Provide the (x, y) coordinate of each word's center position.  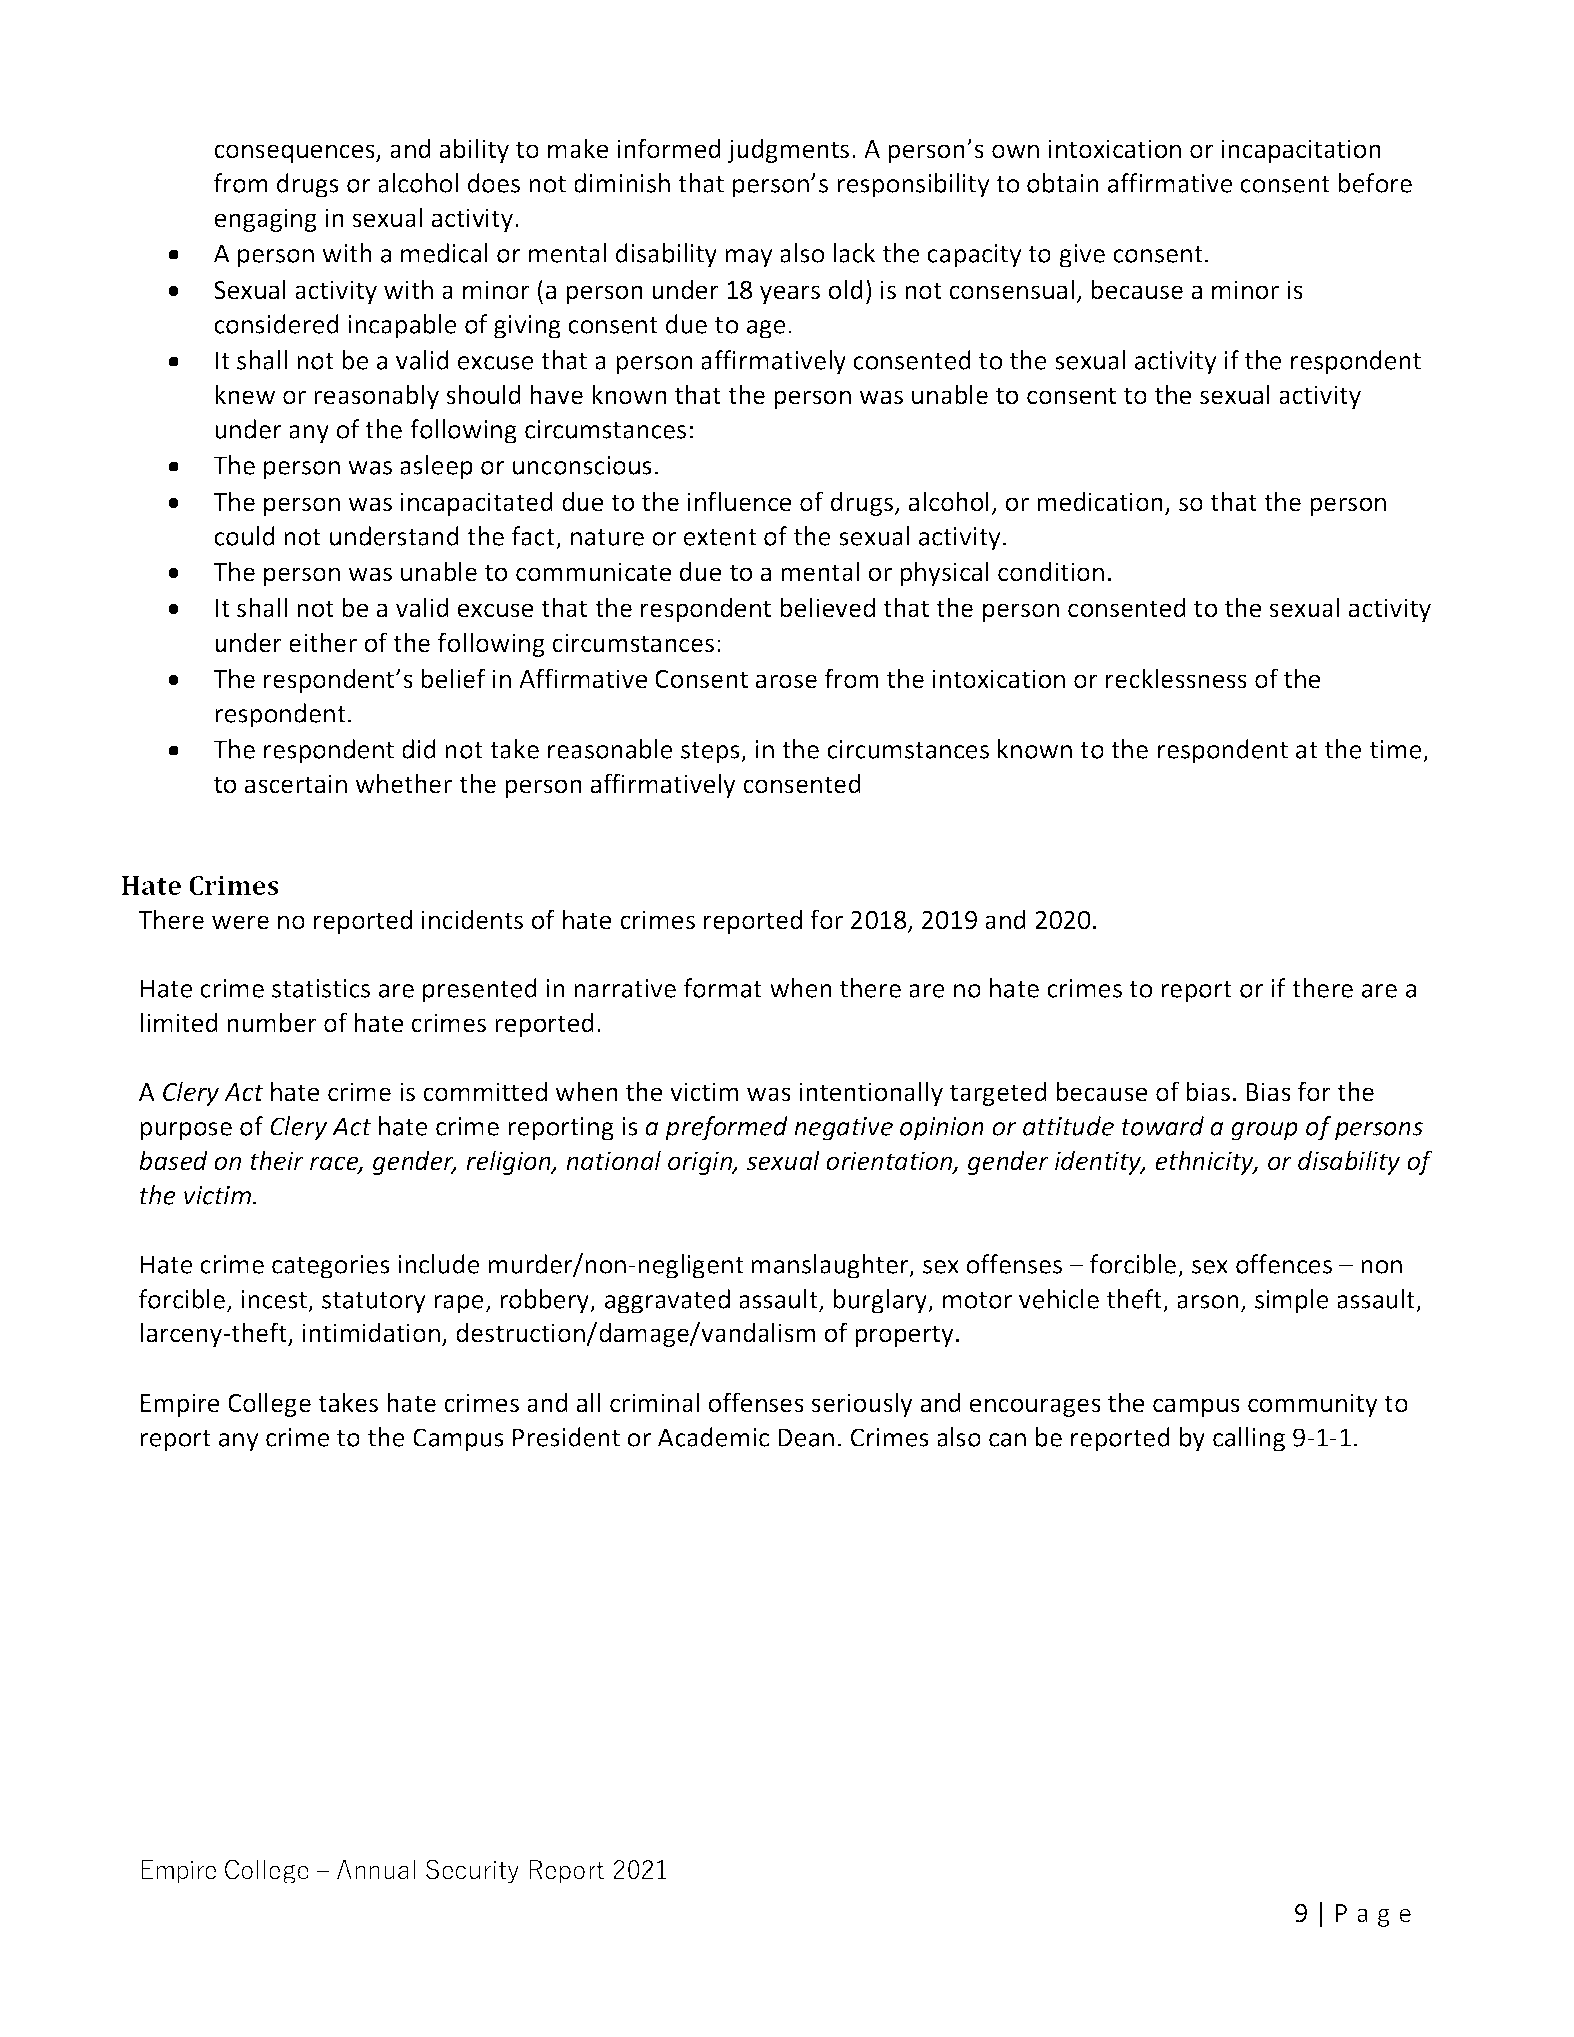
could (244, 536)
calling (1249, 1439)
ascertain (296, 784)
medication (1100, 501)
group (1264, 1131)
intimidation (371, 1332)
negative (843, 1129)
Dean (806, 1437)
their (277, 1160)
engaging (266, 220)
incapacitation (1301, 151)
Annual (376, 1869)
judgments (788, 150)
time (1396, 749)
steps (711, 753)
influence (740, 501)
